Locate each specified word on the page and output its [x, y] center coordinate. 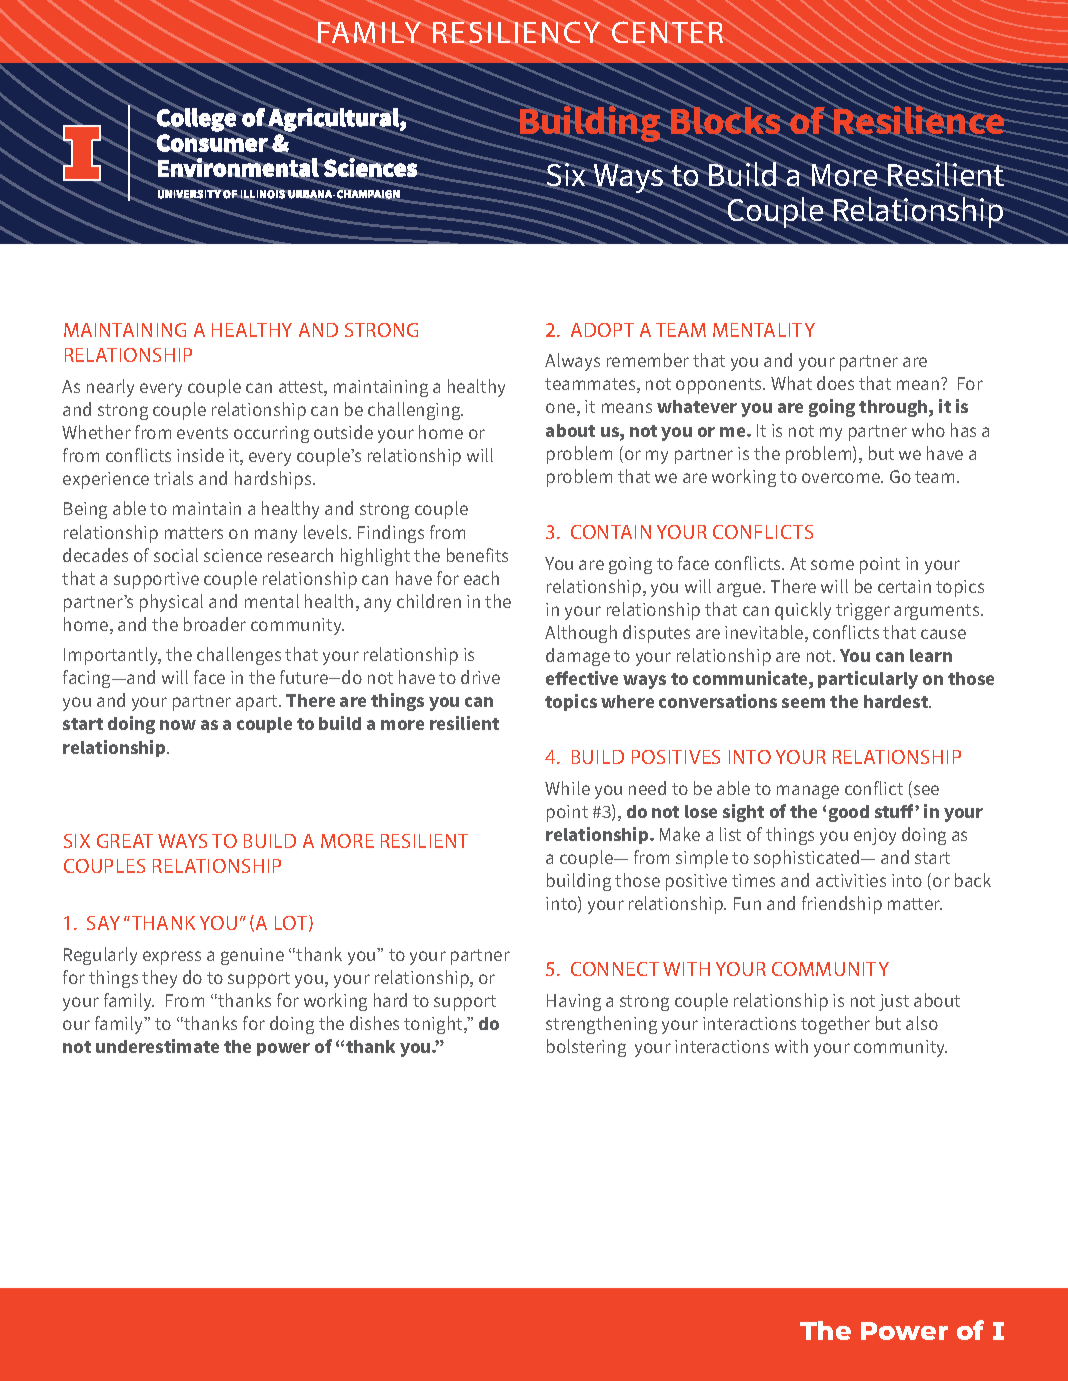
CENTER [667, 32]
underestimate [157, 1046]
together [835, 1025]
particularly [868, 680]
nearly [110, 388]
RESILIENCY [516, 32]
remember [648, 360]
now [178, 725]
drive [480, 677]
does [835, 383]
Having [574, 1002]
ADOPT [602, 330]
